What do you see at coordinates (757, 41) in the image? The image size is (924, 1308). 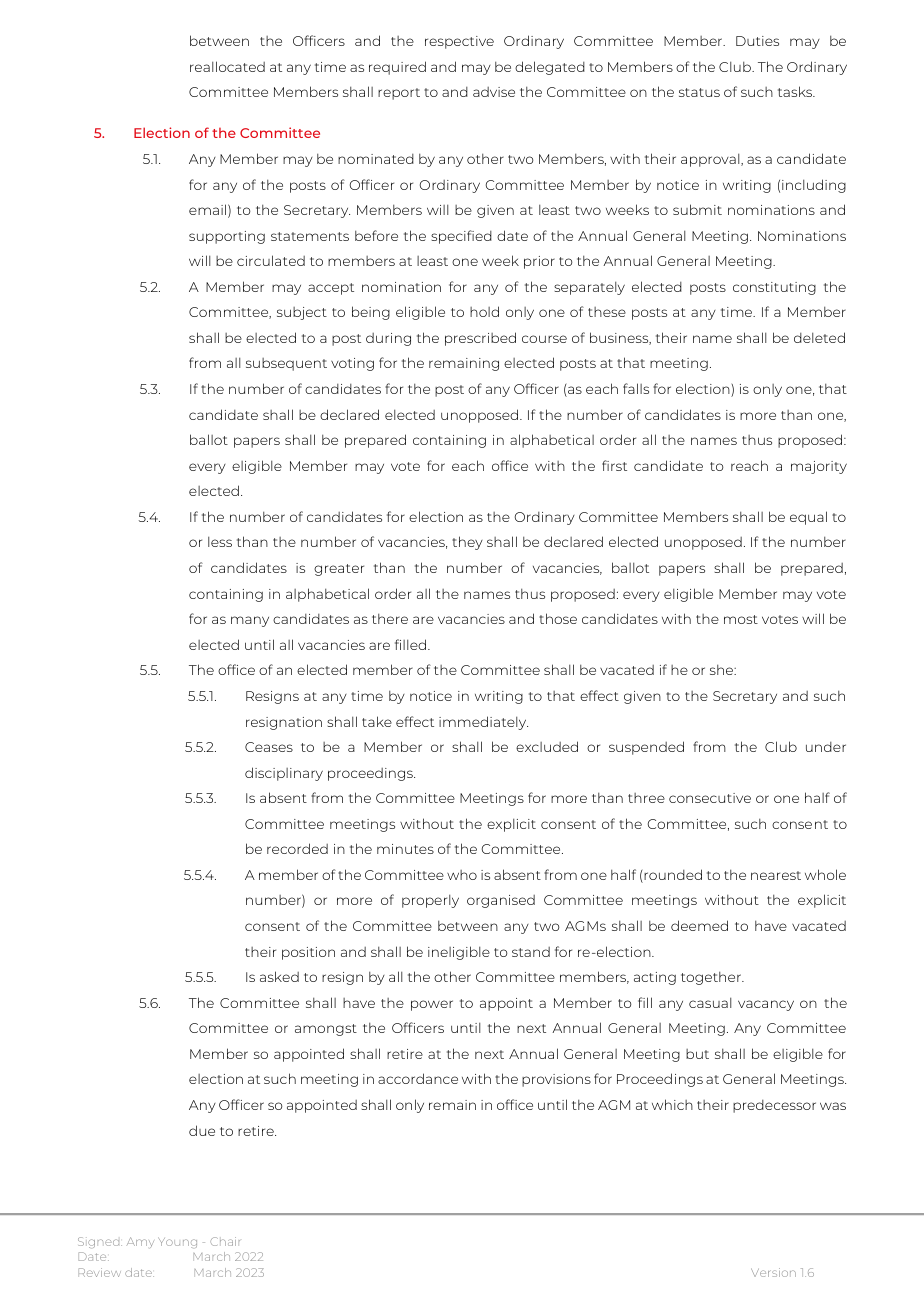 I see `Duties` at bounding box center [757, 41].
